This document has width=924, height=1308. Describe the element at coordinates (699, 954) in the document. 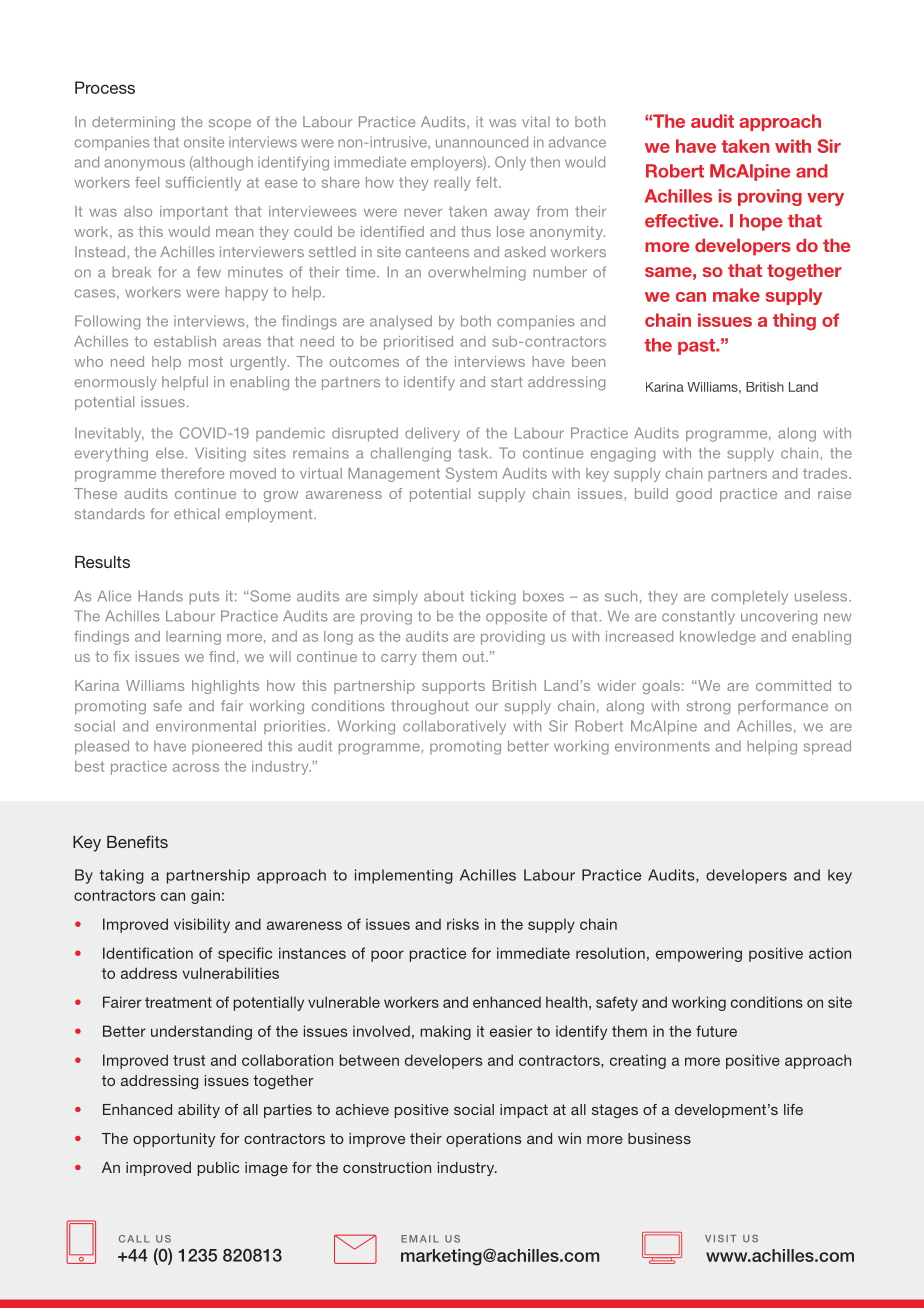

I see `empowering` at that location.
